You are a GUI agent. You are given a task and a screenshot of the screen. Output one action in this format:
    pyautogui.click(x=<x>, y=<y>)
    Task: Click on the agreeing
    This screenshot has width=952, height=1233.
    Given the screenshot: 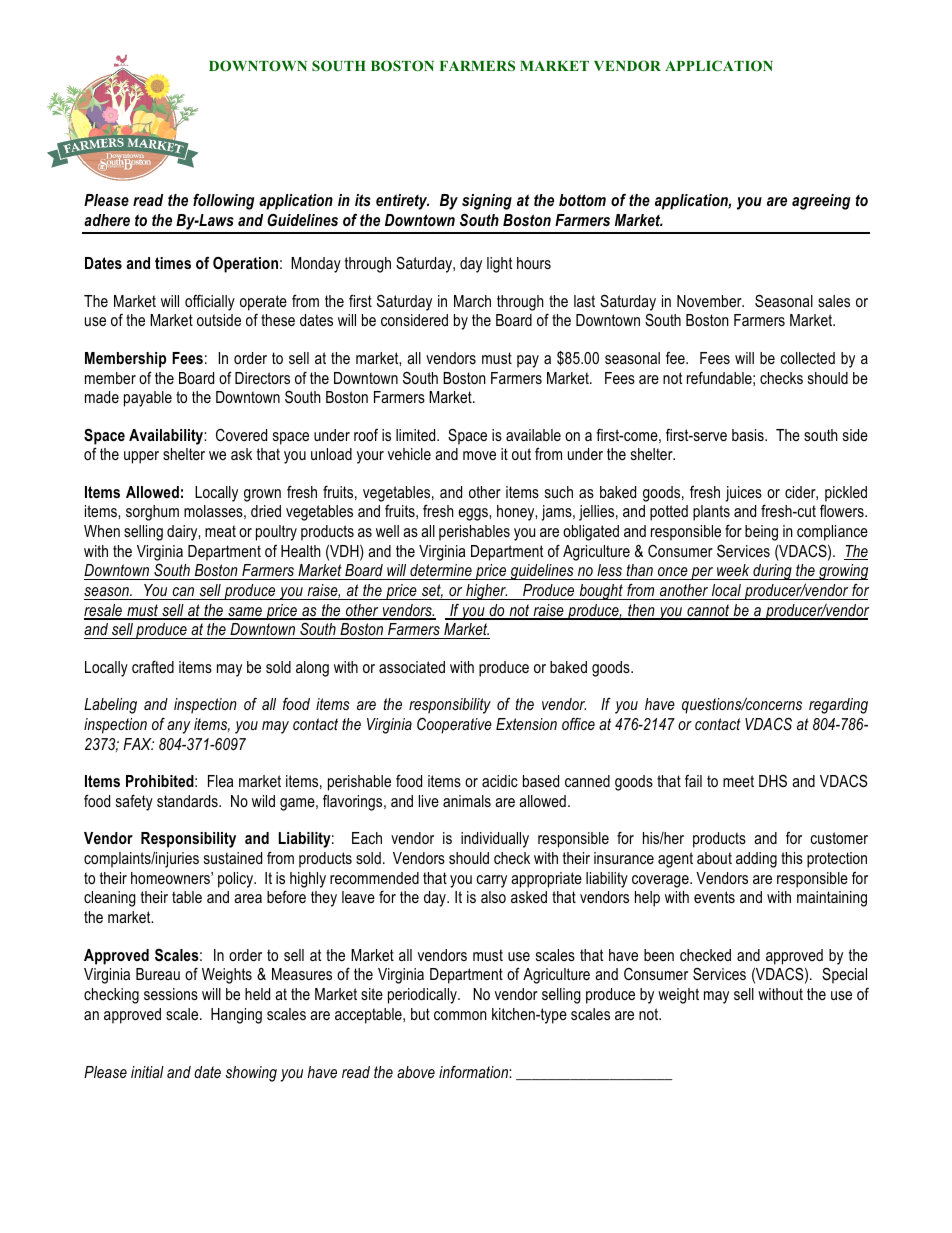 What is the action you would take?
    pyautogui.click(x=821, y=202)
